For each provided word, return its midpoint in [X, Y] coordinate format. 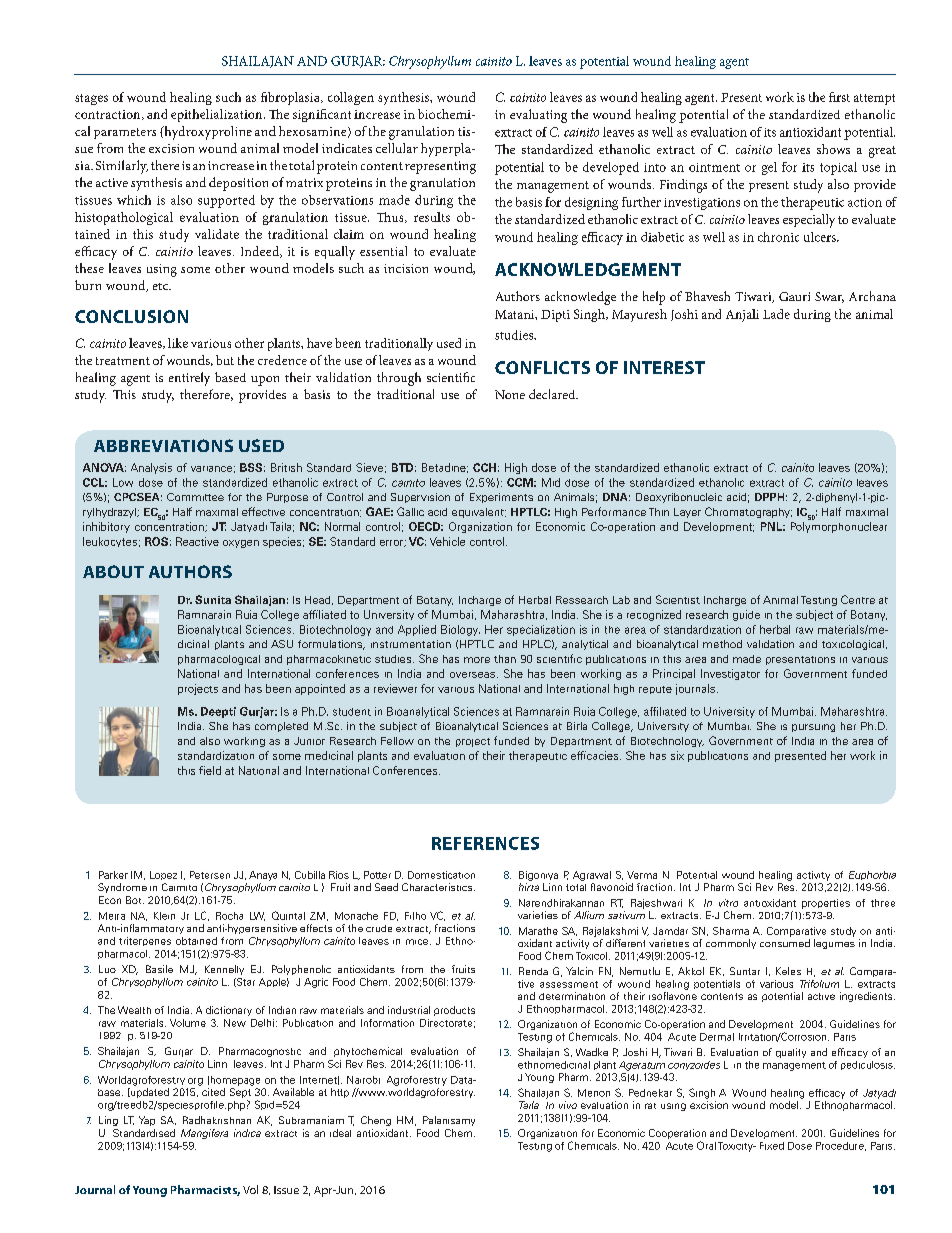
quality [791, 1053]
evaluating [538, 116]
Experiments [501, 498]
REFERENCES [485, 843]
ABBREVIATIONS [163, 445]
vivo [568, 1105]
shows [833, 149]
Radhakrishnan [217, 1120]
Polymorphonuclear [839, 527]
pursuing [813, 728]
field [210, 770]
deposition [238, 184]
